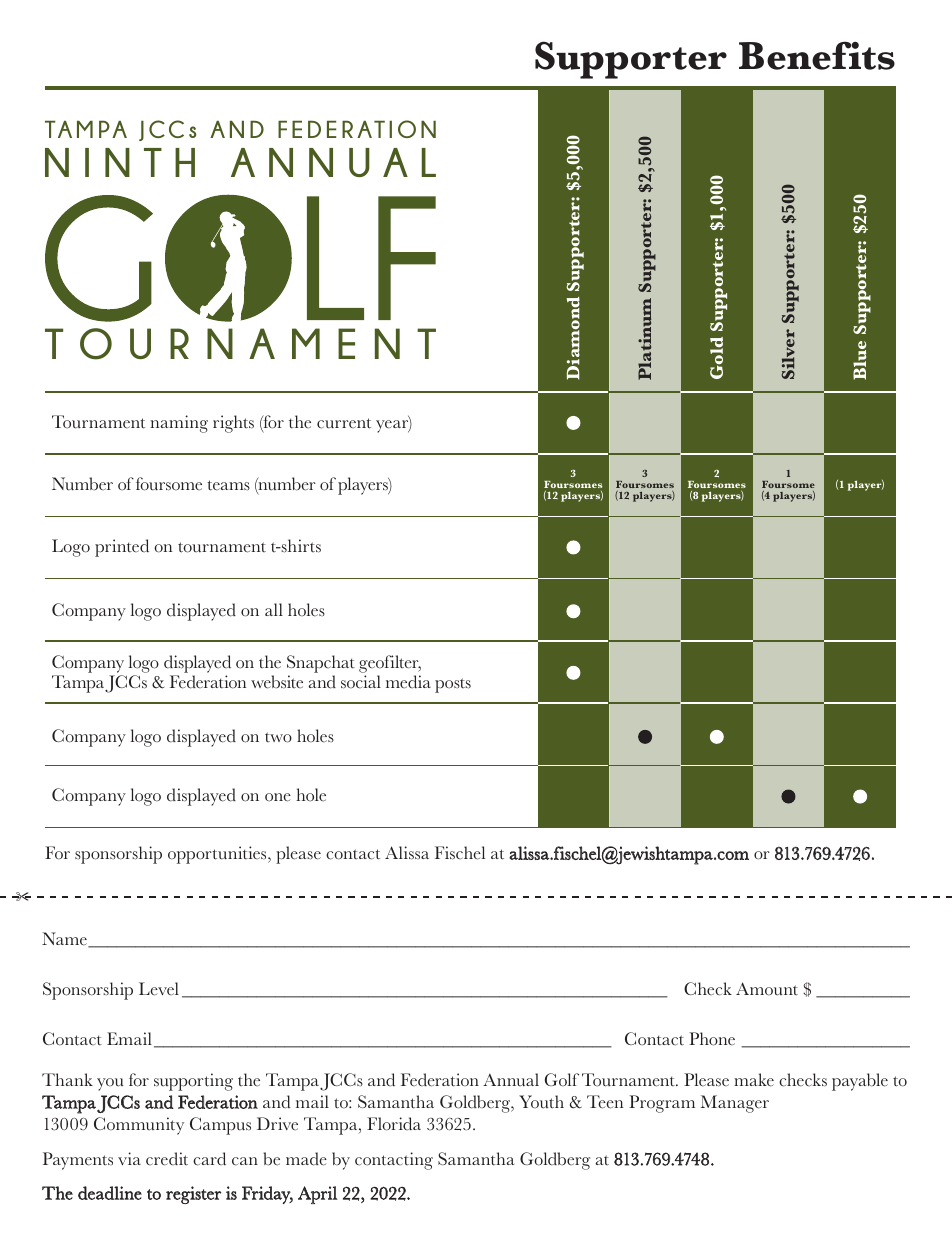  Describe the element at coordinates (735, 1104) in the document. I see `Manager` at that location.
